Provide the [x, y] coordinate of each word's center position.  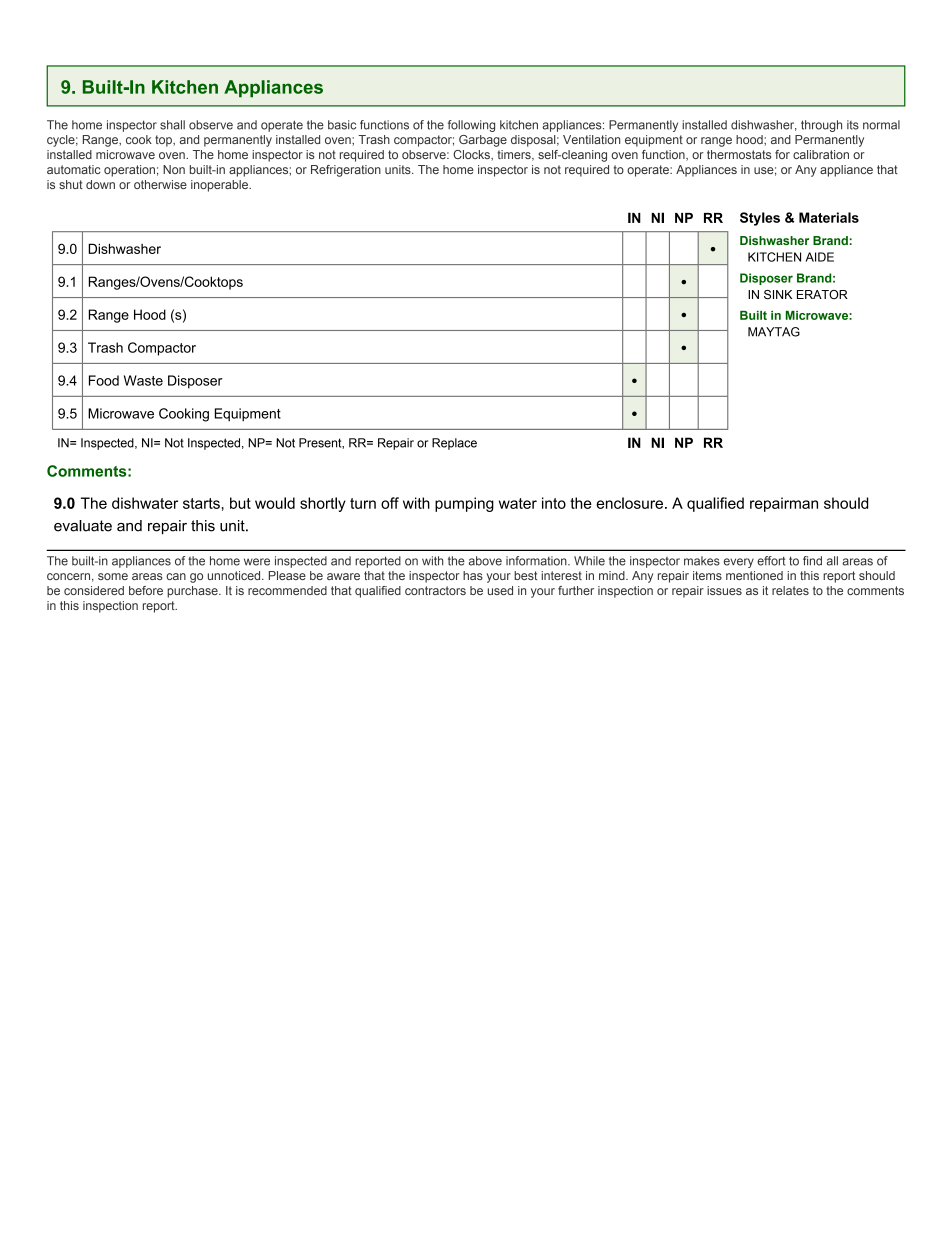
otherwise [160, 184]
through [821, 126]
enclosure [629, 503]
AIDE [820, 257]
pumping [464, 504]
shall [172, 125]
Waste [143, 380]
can [176, 576]
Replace [454, 444]
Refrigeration [346, 171]
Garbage [483, 141]
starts [201, 503]
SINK [778, 294]
